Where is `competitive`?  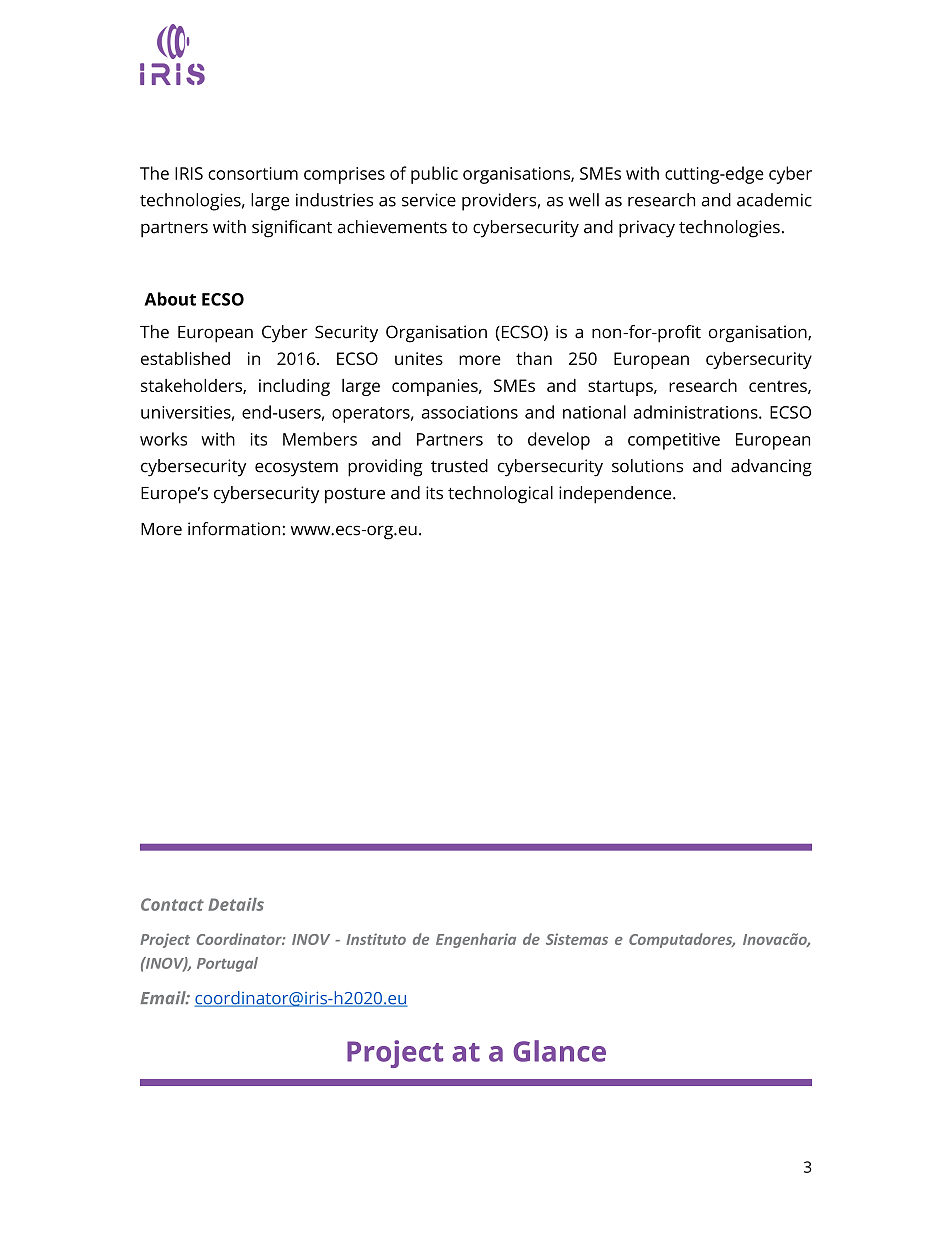
competitive is located at coordinates (674, 441).
